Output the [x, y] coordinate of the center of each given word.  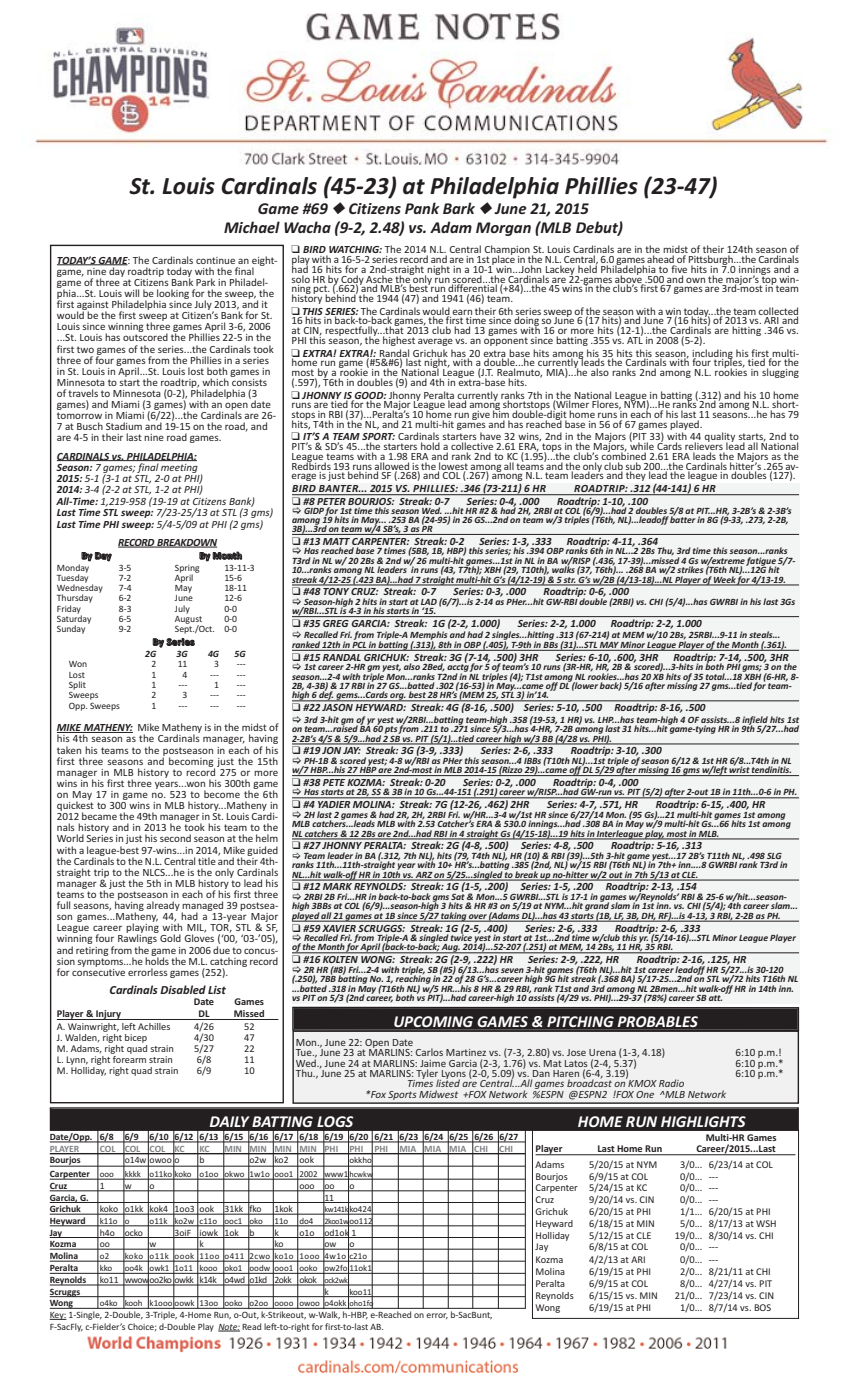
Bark [459, 208]
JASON [337, 707]
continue [215, 260]
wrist [739, 770]
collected [778, 312]
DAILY [230, 1121]
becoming [192, 763]
